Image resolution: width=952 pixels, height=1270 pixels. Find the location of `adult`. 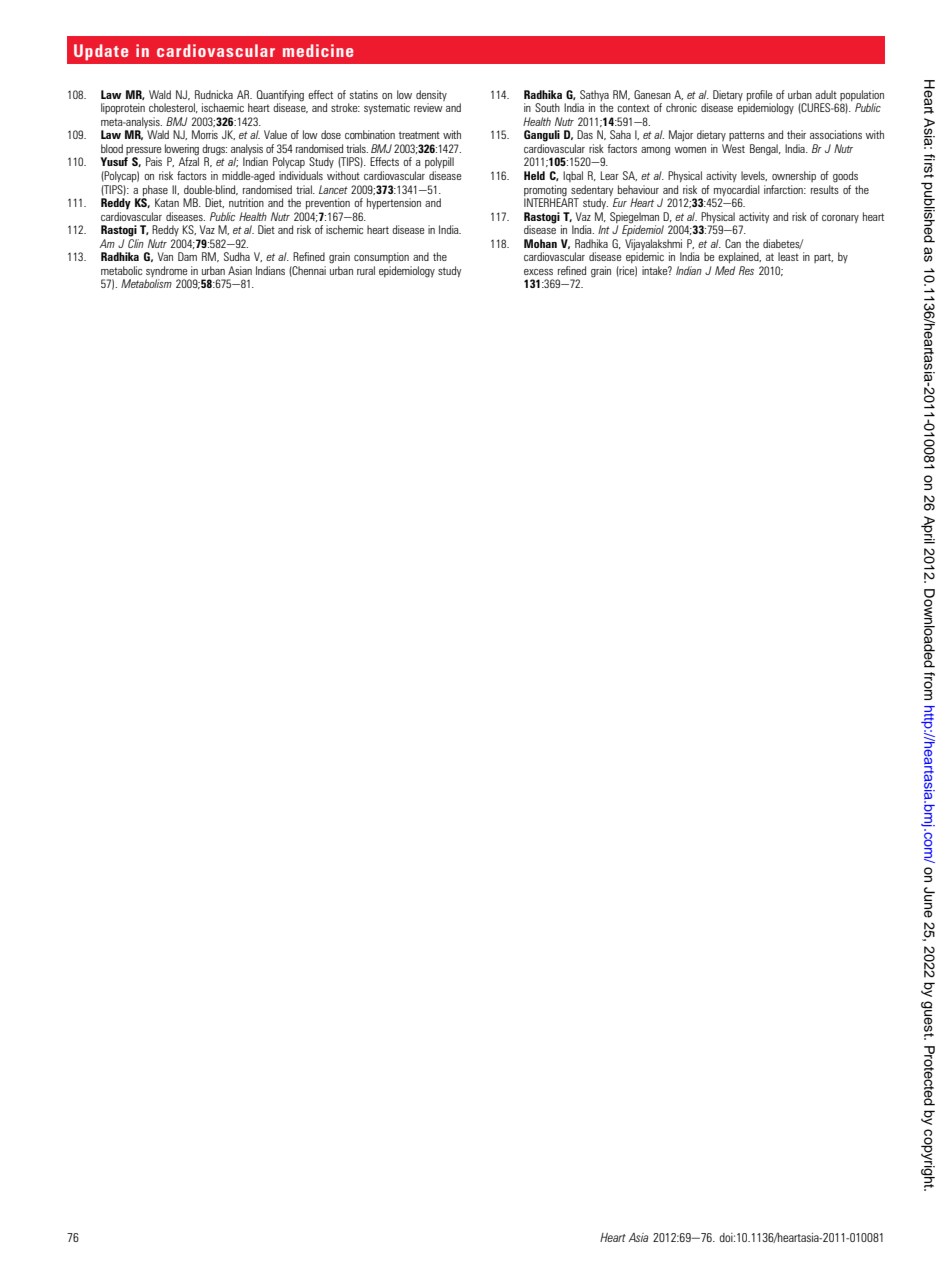

adult is located at coordinates (826, 94).
